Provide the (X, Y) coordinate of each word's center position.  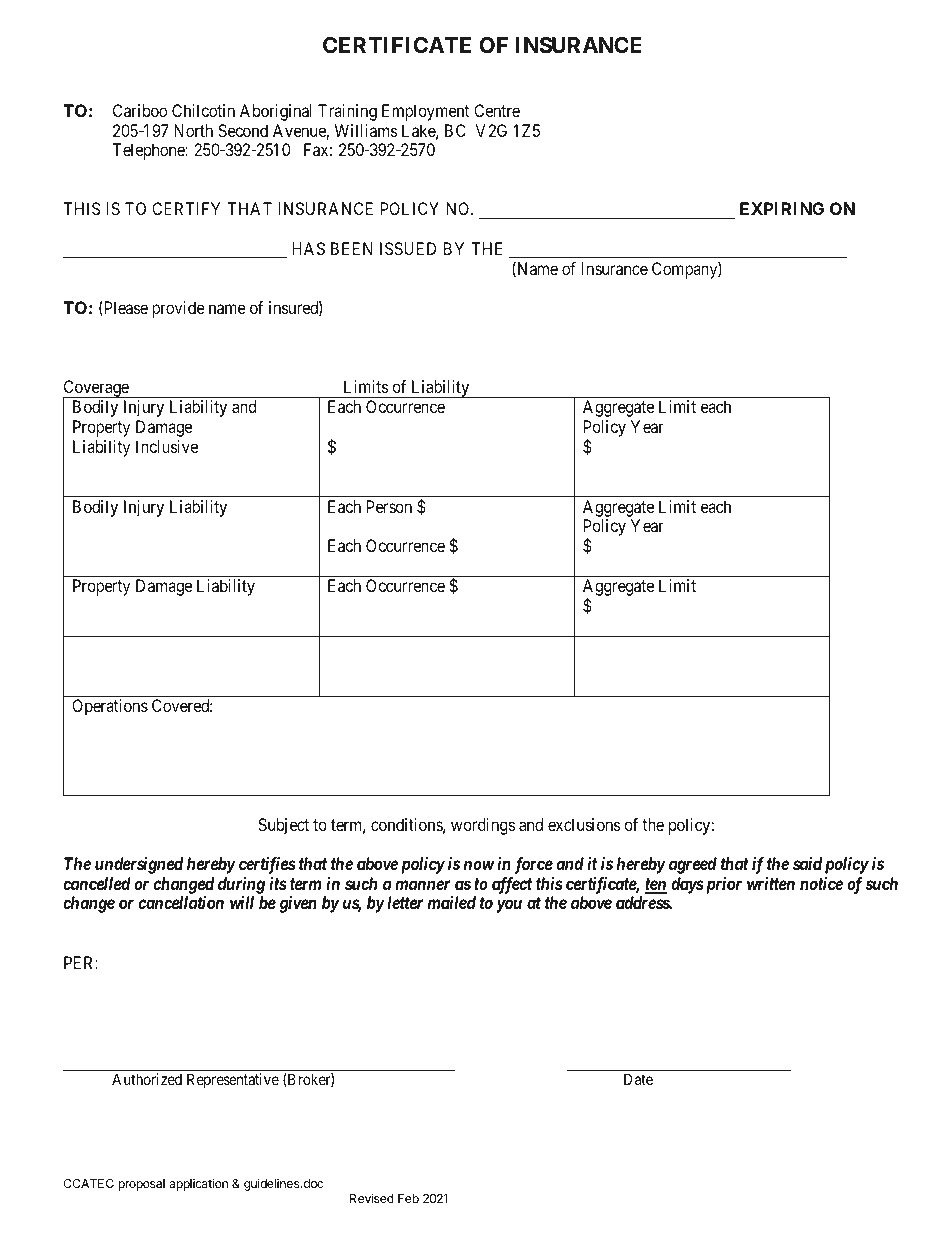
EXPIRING (782, 208)
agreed (693, 865)
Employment (425, 112)
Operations (110, 707)
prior (722, 885)
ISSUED (408, 248)
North (193, 130)
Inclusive (167, 446)
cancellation (181, 902)
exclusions (584, 824)
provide (178, 309)
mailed (452, 902)
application (198, 1184)
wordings (483, 826)
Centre (497, 110)
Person (389, 506)
